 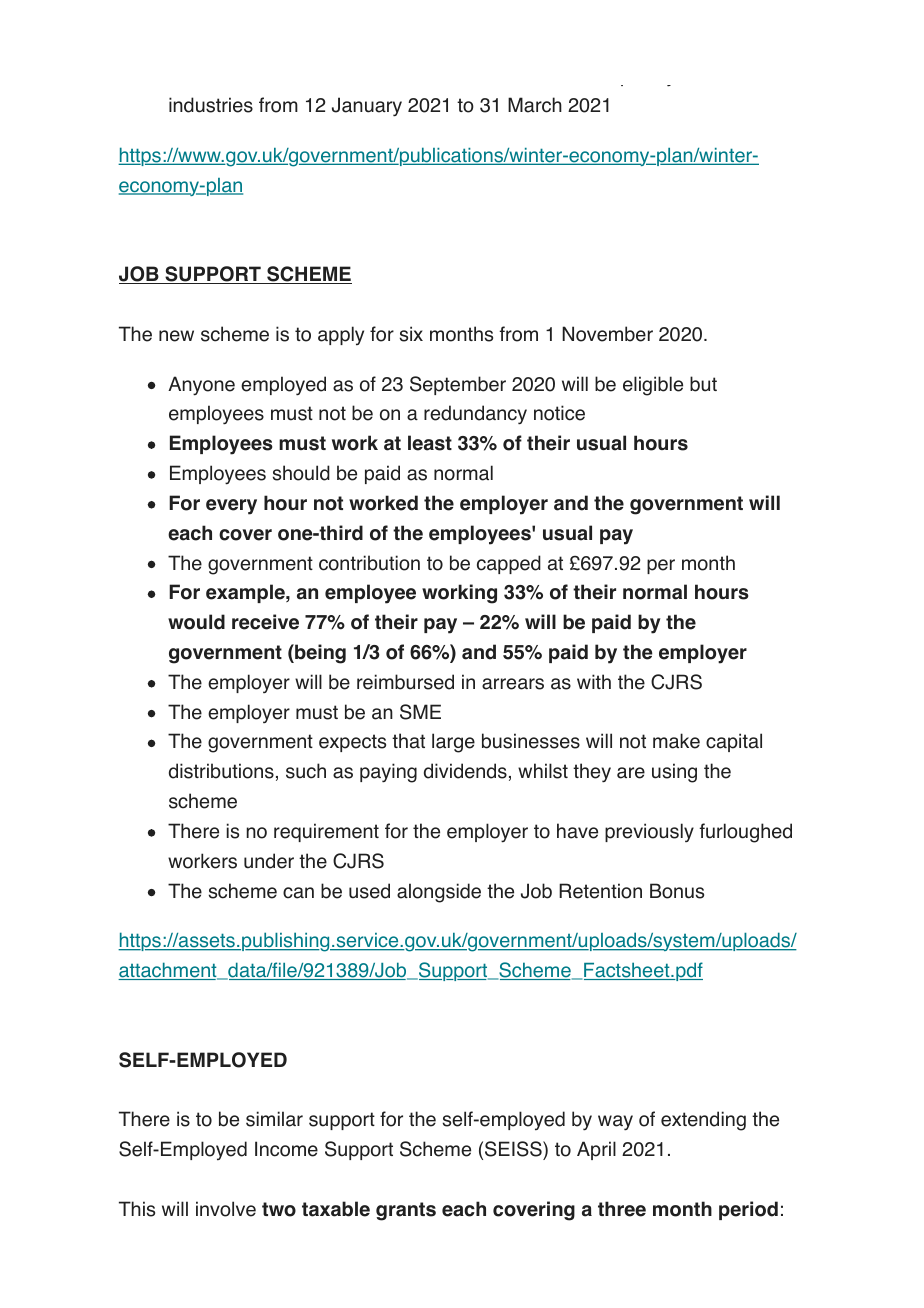 I want to click on would, so click(x=196, y=622).
